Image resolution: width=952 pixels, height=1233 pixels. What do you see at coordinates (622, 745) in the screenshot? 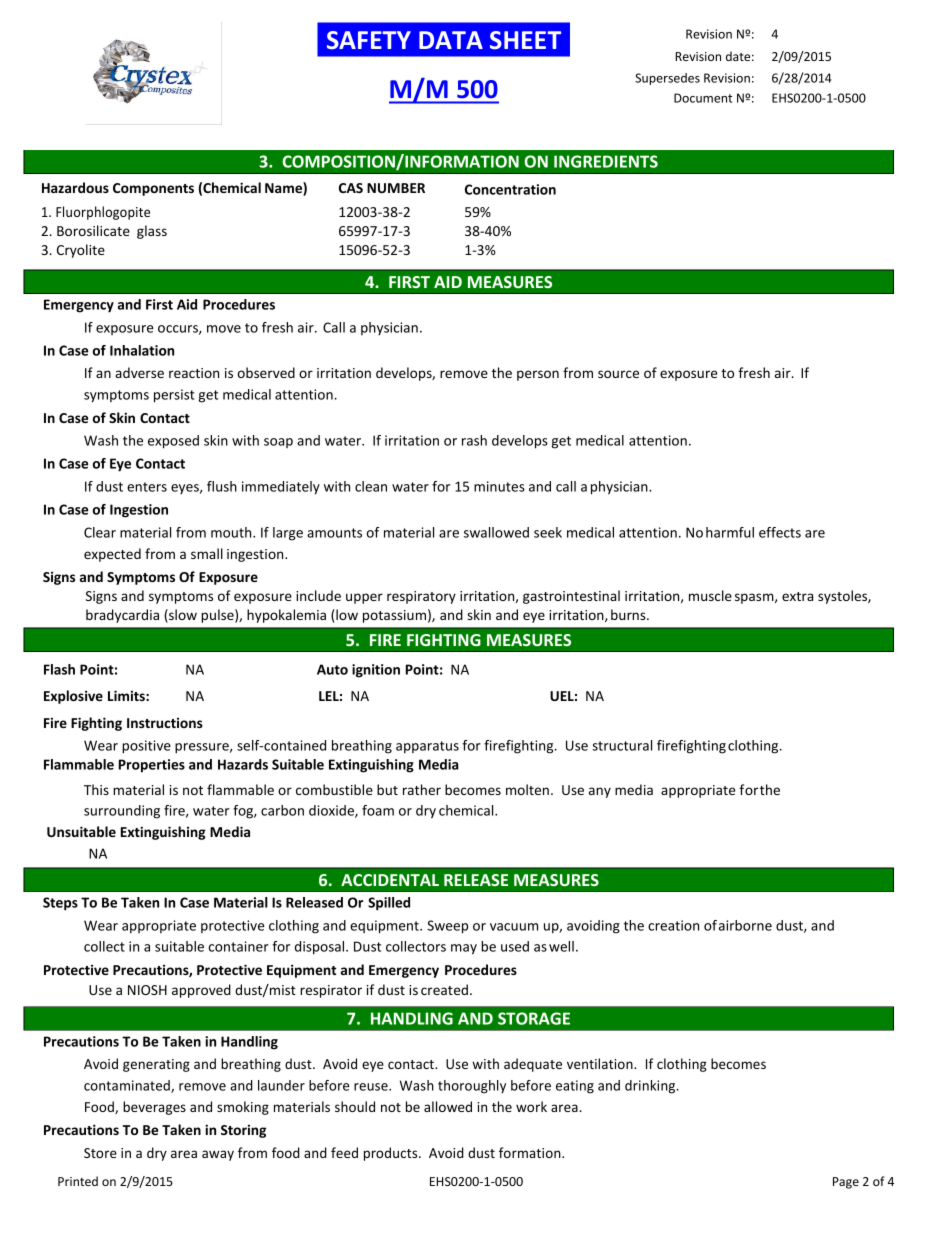
I see `structural` at bounding box center [622, 745].
